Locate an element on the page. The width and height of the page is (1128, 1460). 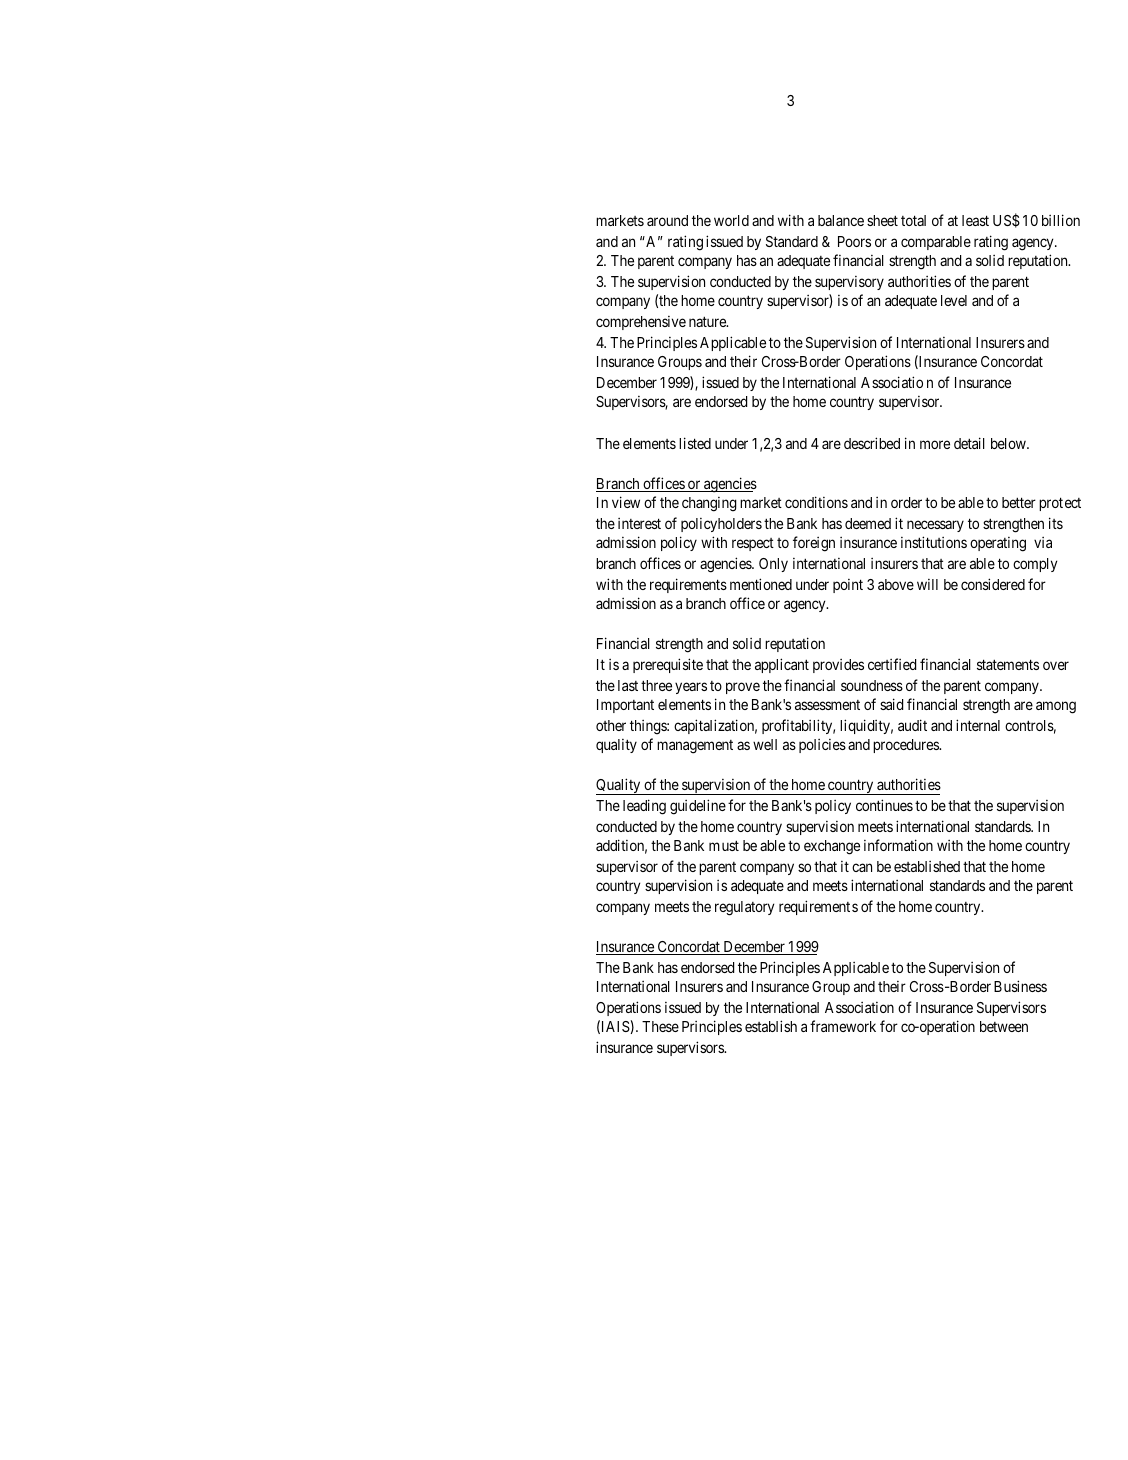
Poors is located at coordinates (854, 241).
